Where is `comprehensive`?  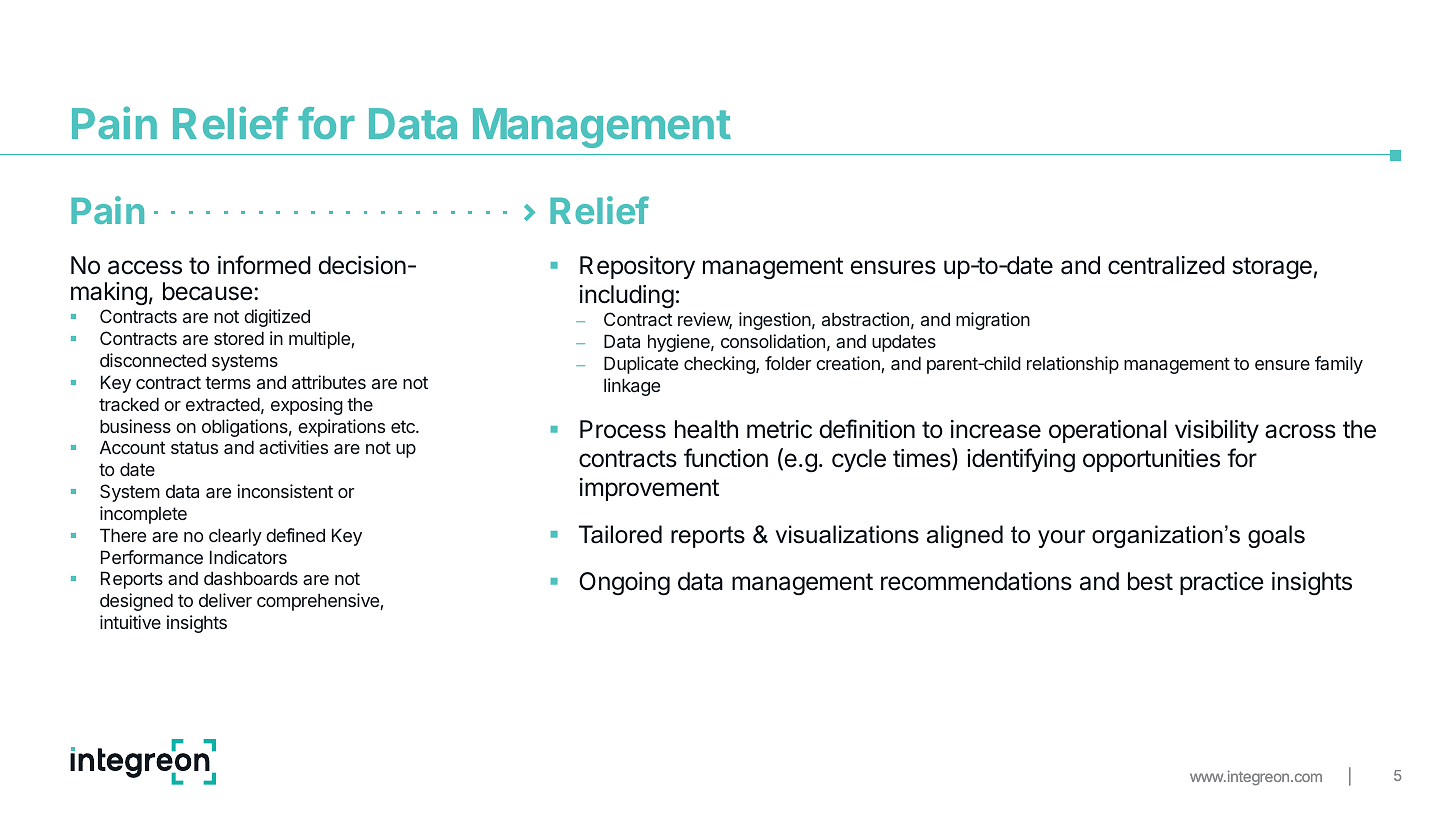
comprehensive is located at coordinates (319, 602).
